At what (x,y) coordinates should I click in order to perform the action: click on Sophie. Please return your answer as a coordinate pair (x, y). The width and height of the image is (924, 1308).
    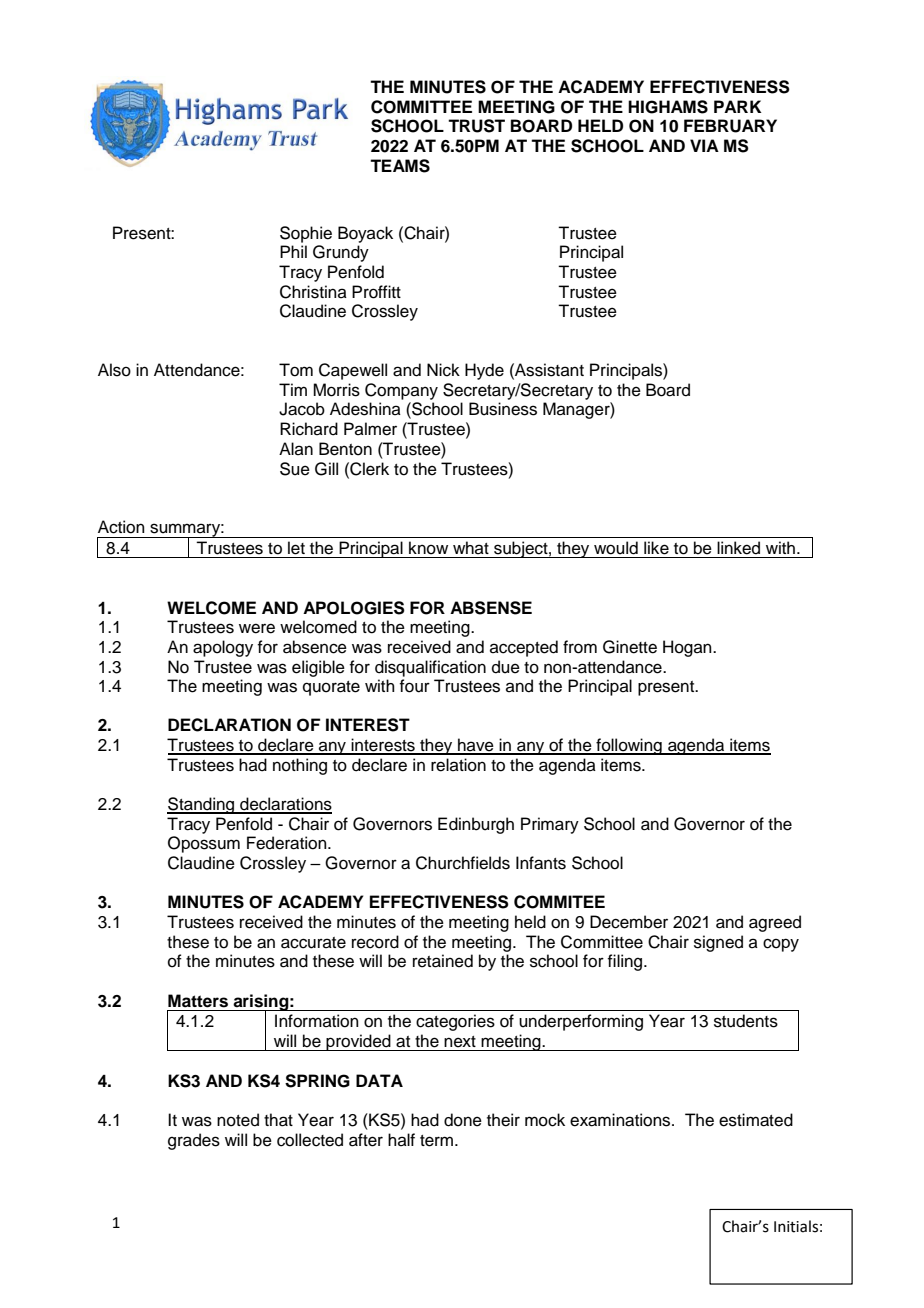
    Looking at the image, I should click on (306, 234).
